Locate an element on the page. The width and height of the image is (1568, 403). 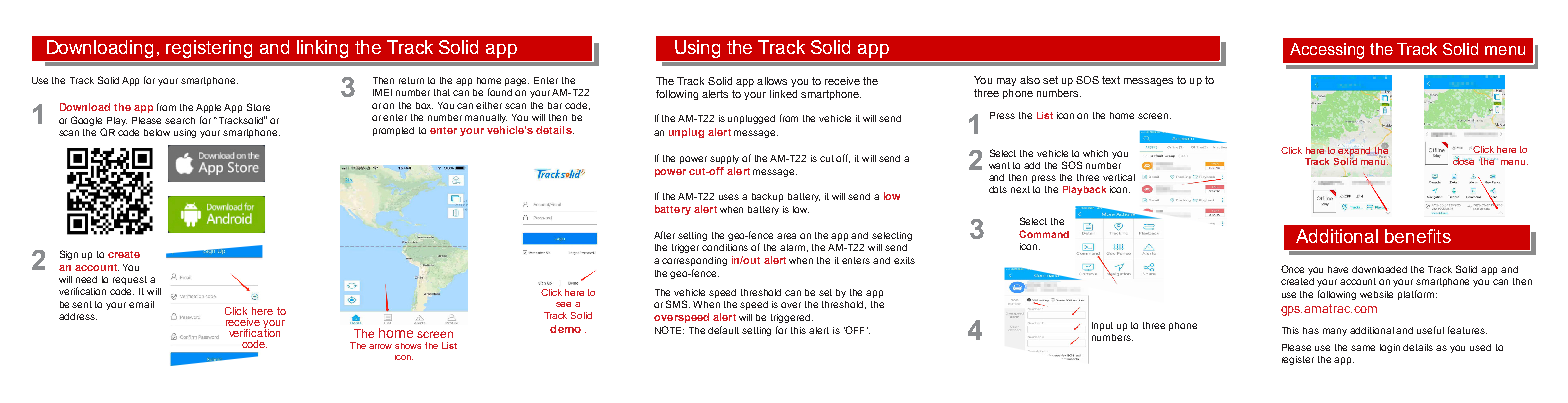
Accessing is located at coordinates (1327, 51).
